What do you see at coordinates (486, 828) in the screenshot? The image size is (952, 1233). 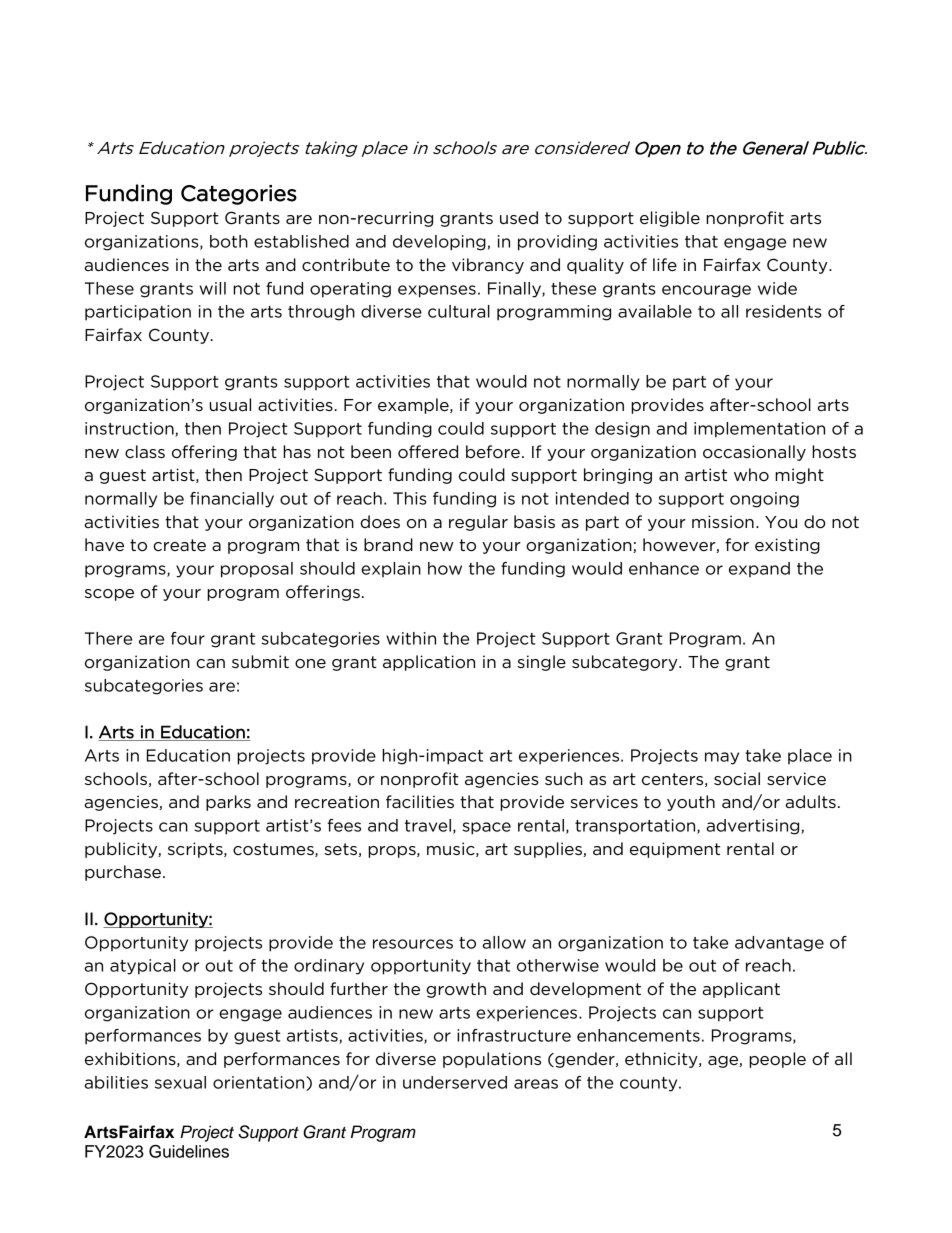 I see `space` at bounding box center [486, 828].
